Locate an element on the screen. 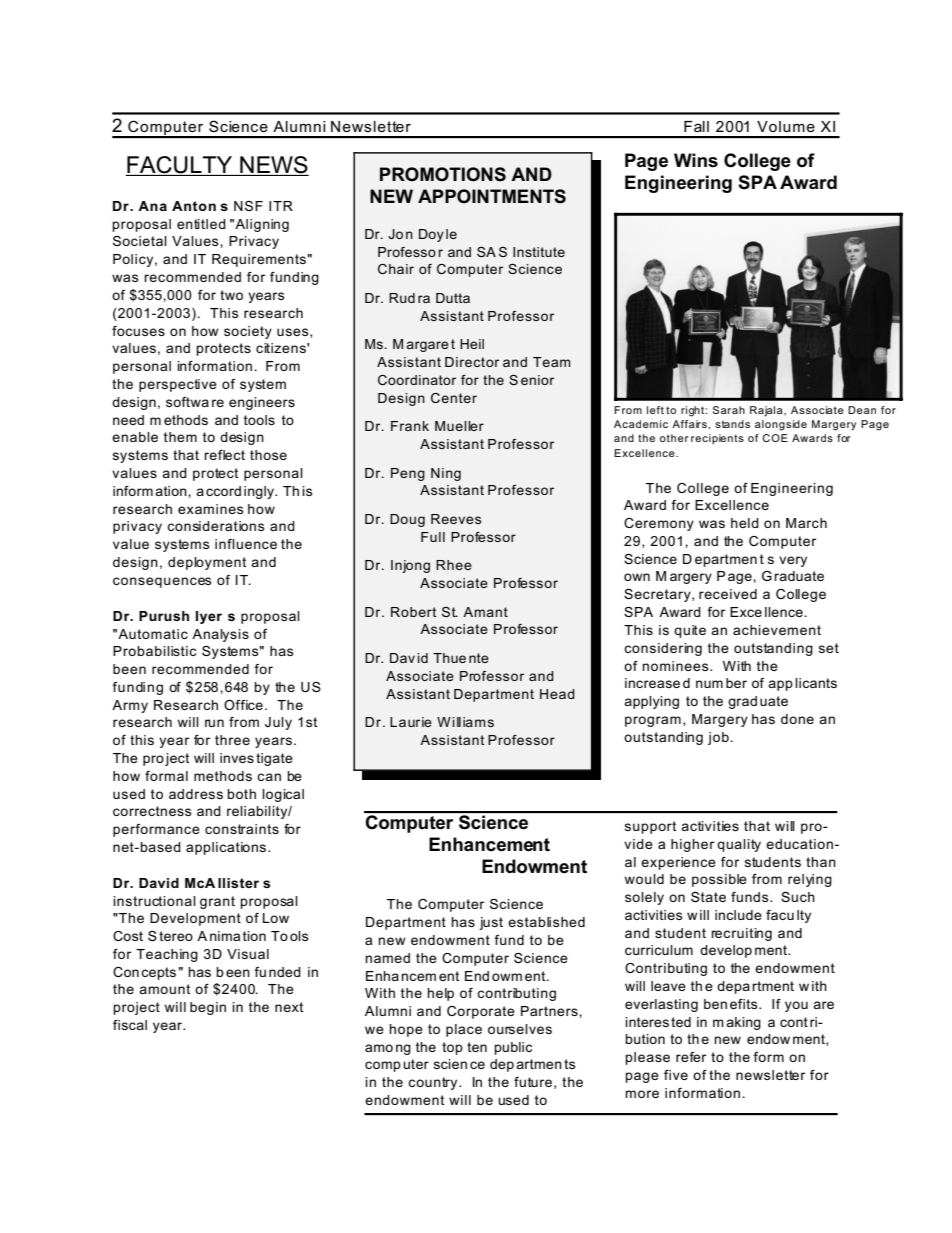 The width and height of the screenshot is (952, 1233). Volume is located at coordinates (786, 126).
